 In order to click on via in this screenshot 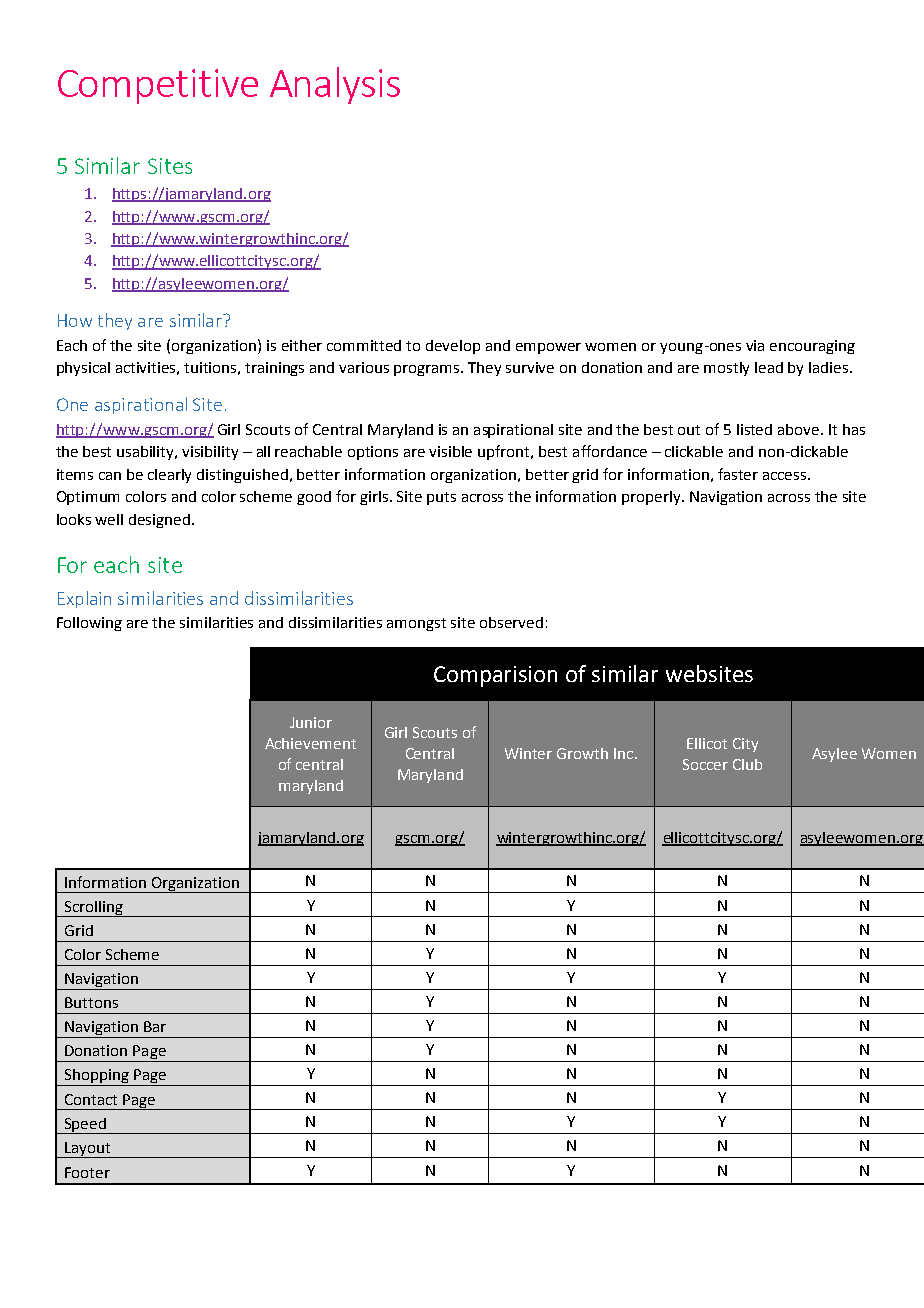, I will do `click(755, 345)`.
